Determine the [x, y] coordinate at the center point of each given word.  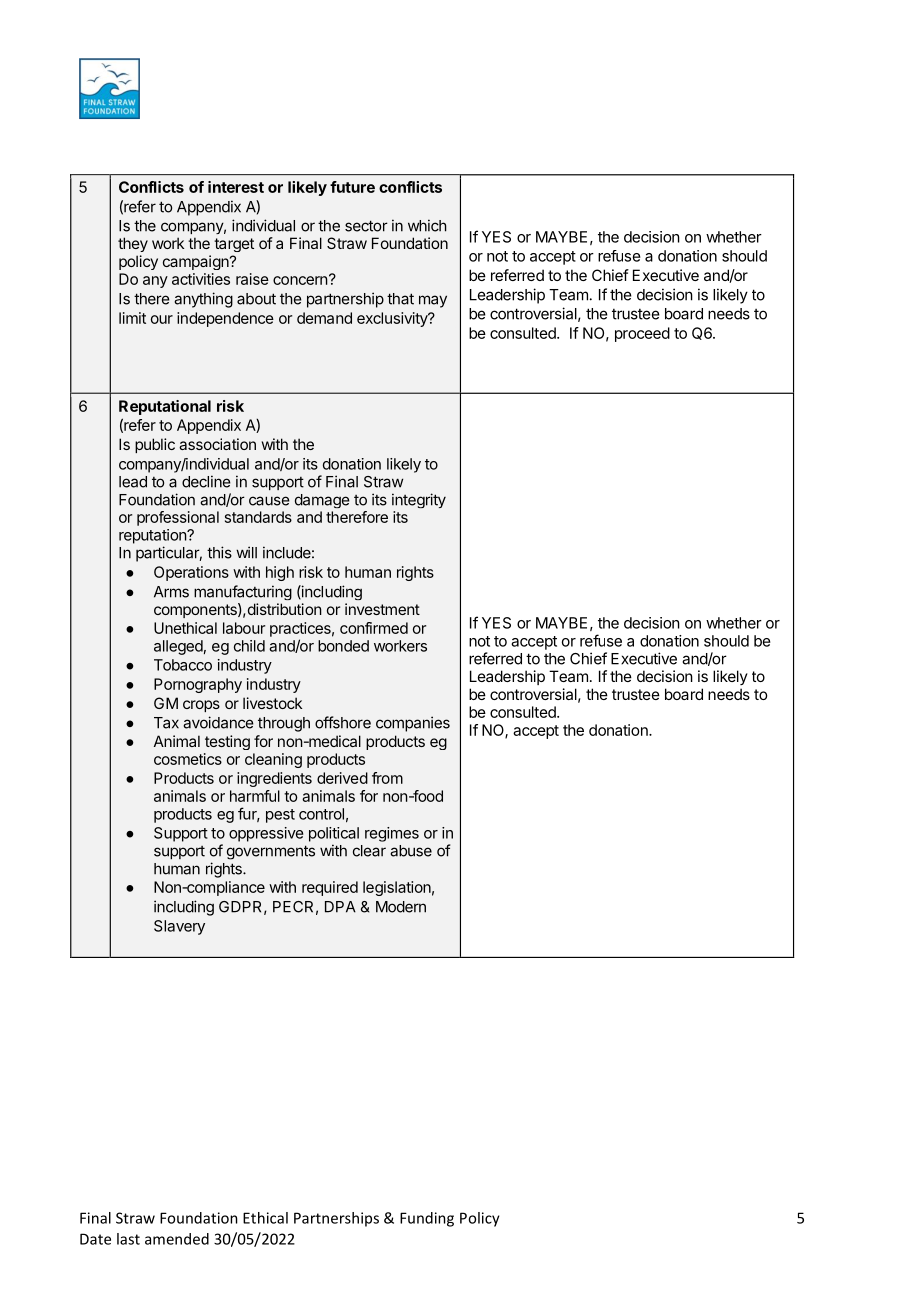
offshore [343, 722]
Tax [166, 723]
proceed [642, 334]
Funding [427, 1219]
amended [177, 1239]
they [133, 244]
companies [413, 724]
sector [366, 226]
